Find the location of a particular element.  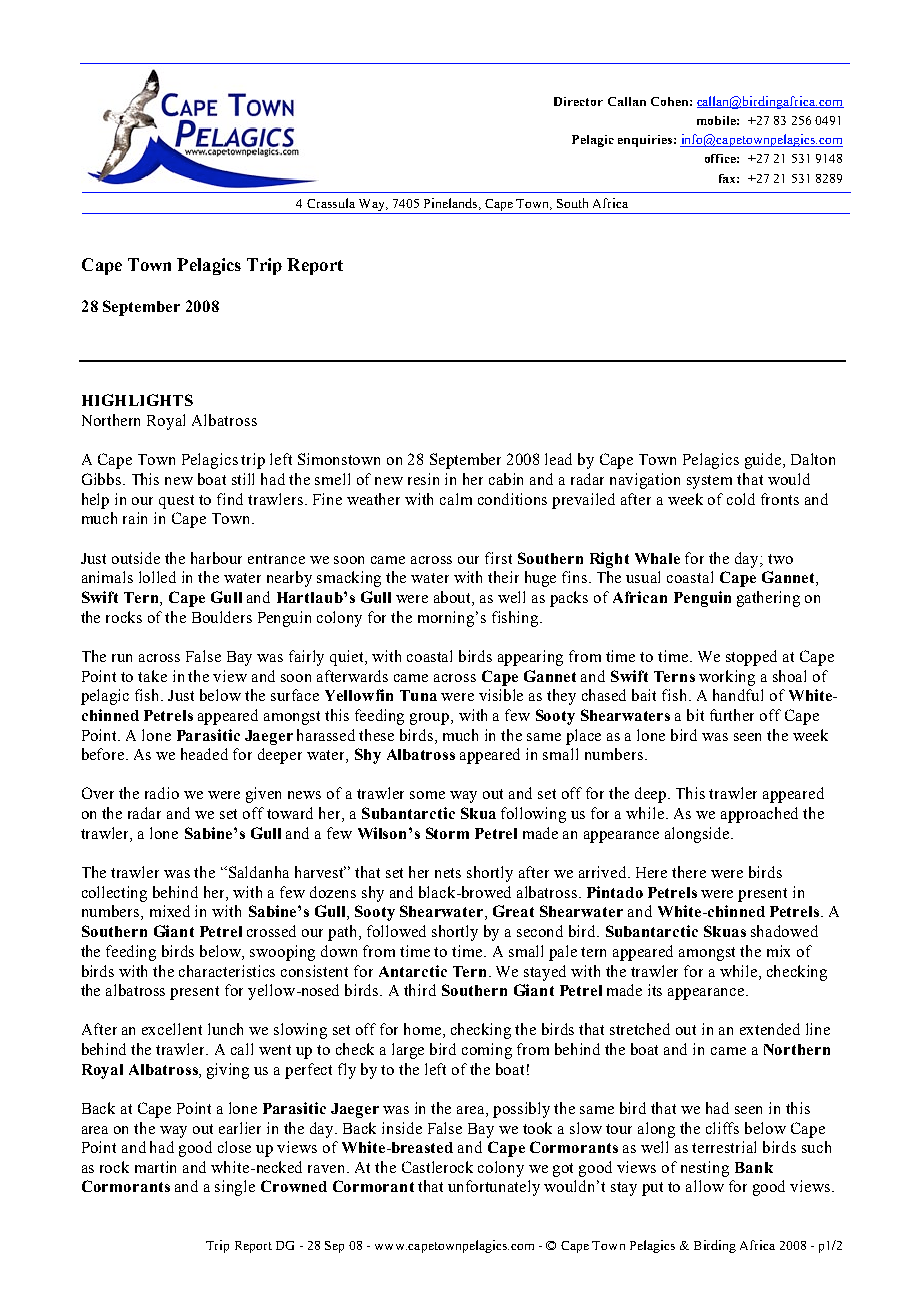

calm is located at coordinates (456, 499).
